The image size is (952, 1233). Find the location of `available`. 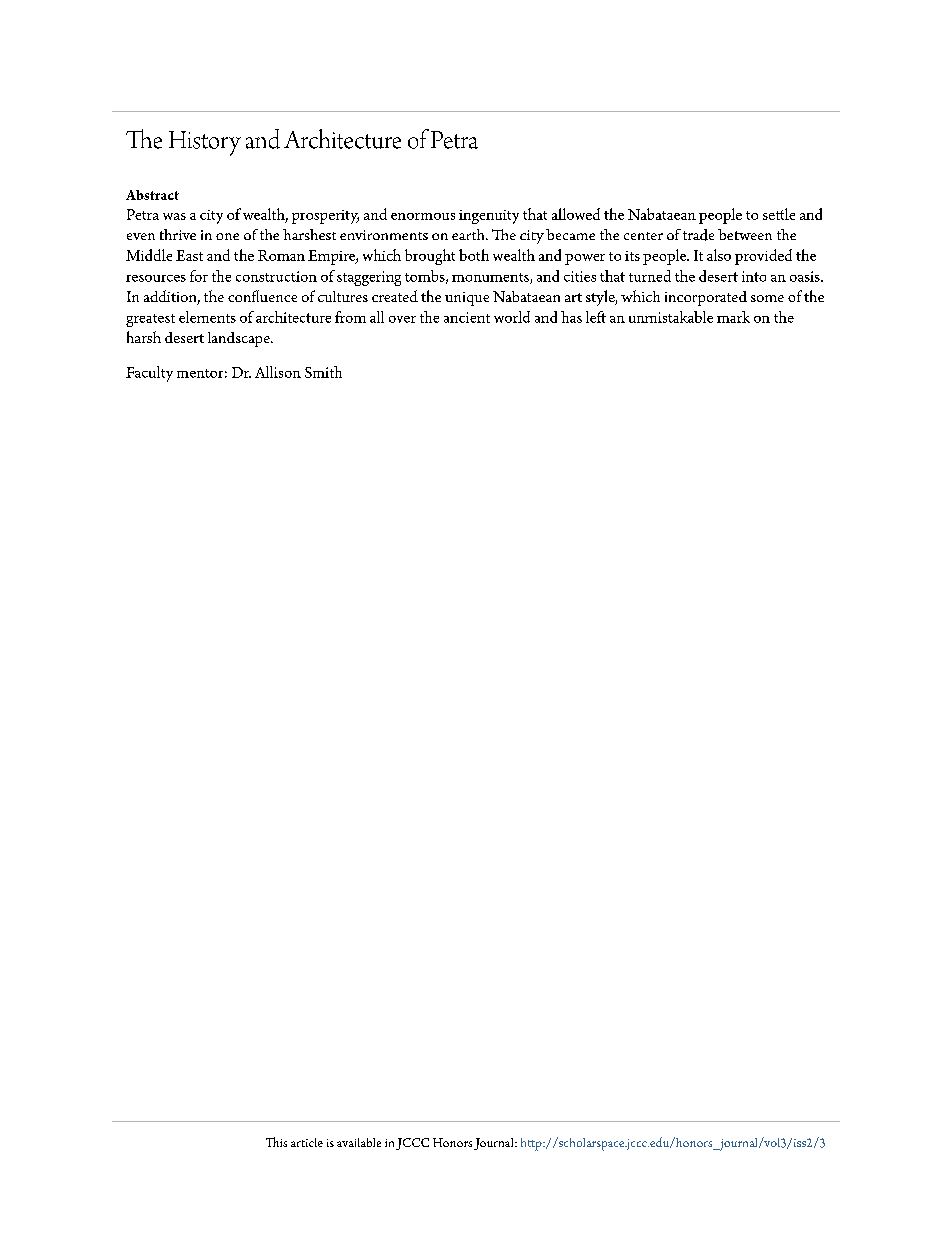

available is located at coordinates (359, 1142).
